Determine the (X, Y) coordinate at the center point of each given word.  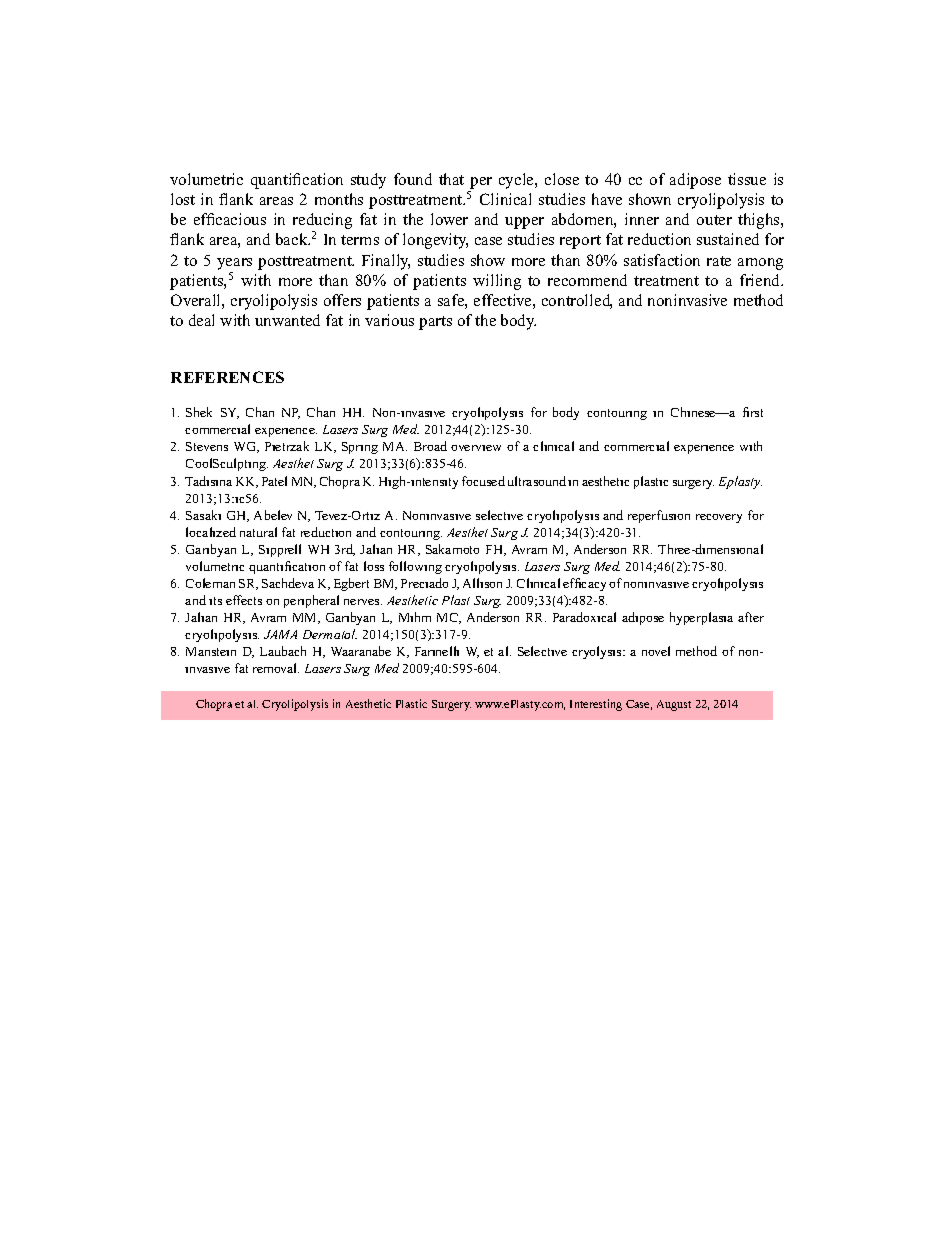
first (753, 412)
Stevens (207, 446)
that (451, 179)
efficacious (230, 219)
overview (476, 448)
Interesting (596, 705)
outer (714, 220)
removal (276, 668)
